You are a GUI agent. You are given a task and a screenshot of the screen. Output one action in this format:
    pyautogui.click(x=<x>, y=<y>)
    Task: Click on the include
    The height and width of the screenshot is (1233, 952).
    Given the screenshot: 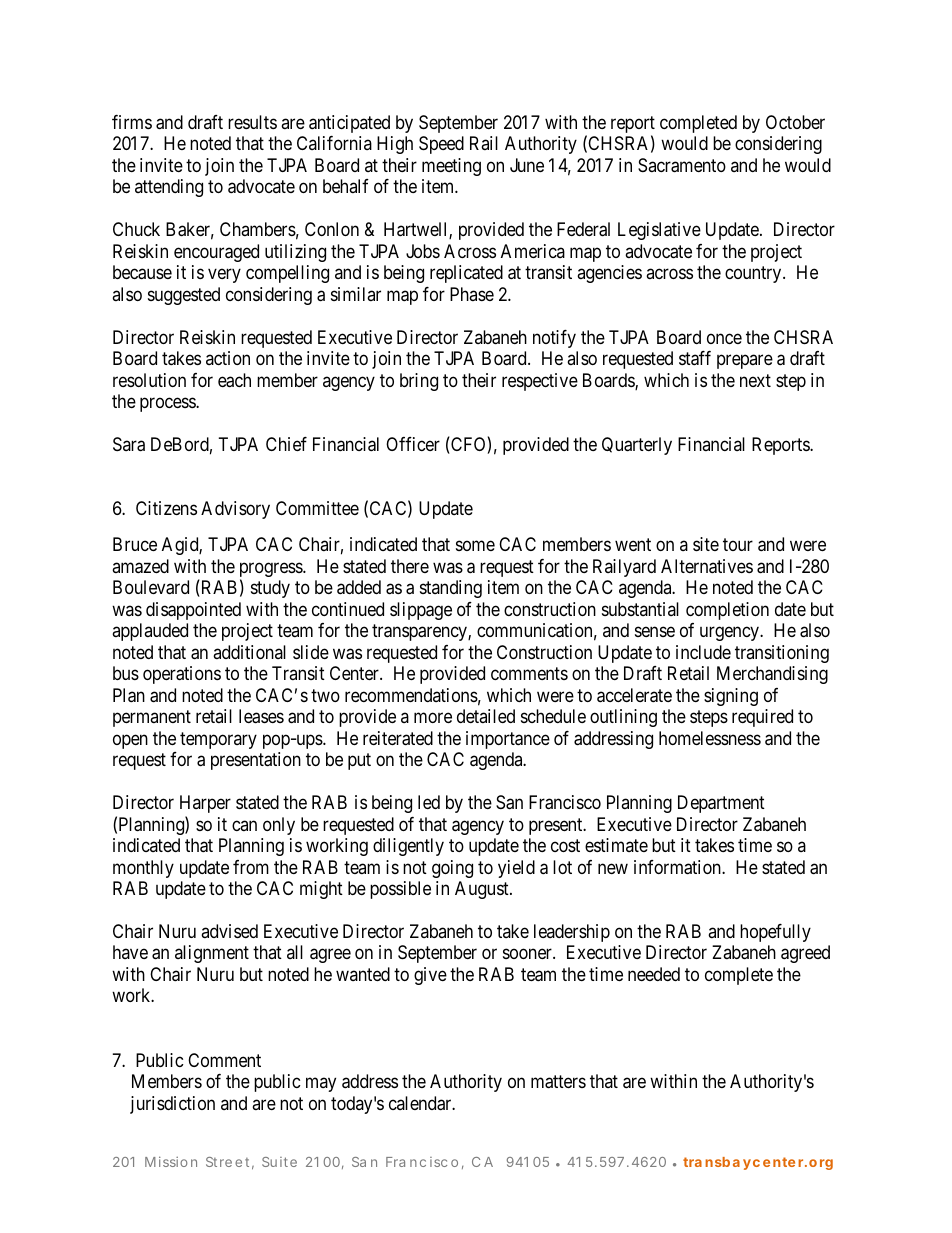 What is the action you would take?
    pyautogui.click(x=703, y=652)
